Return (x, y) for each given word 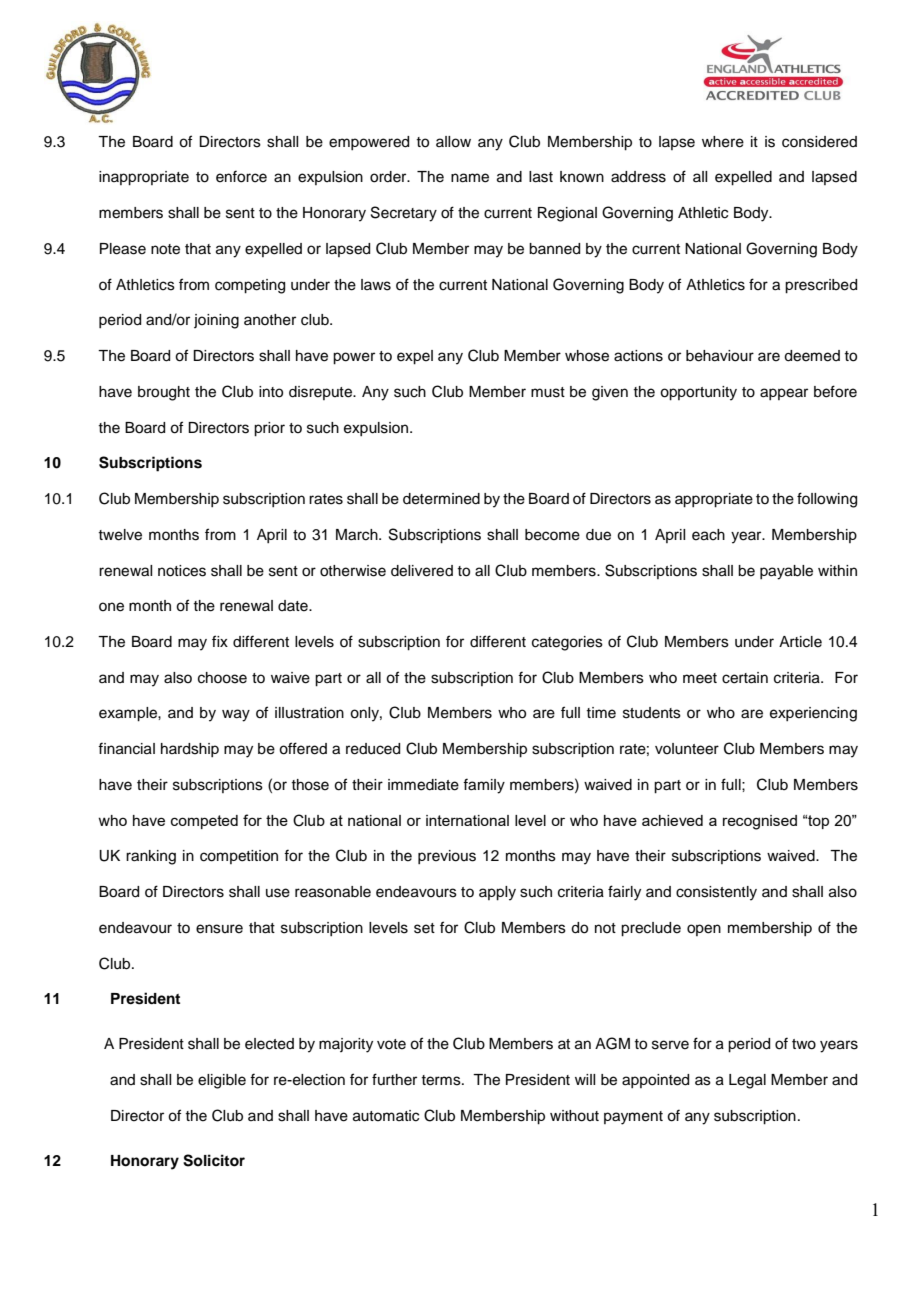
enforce (241, 176)
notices (182, 571)
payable (786, 572)
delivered (422, 571)
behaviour (720, 356)
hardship (190, 750)
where (723, 142)
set (424, 928)
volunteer (687, 749)
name (470, 178)
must (548, 392)
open (704, 930)
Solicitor (214, 1160)
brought (164, 393)
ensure (219, 929)
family (484, 786)
